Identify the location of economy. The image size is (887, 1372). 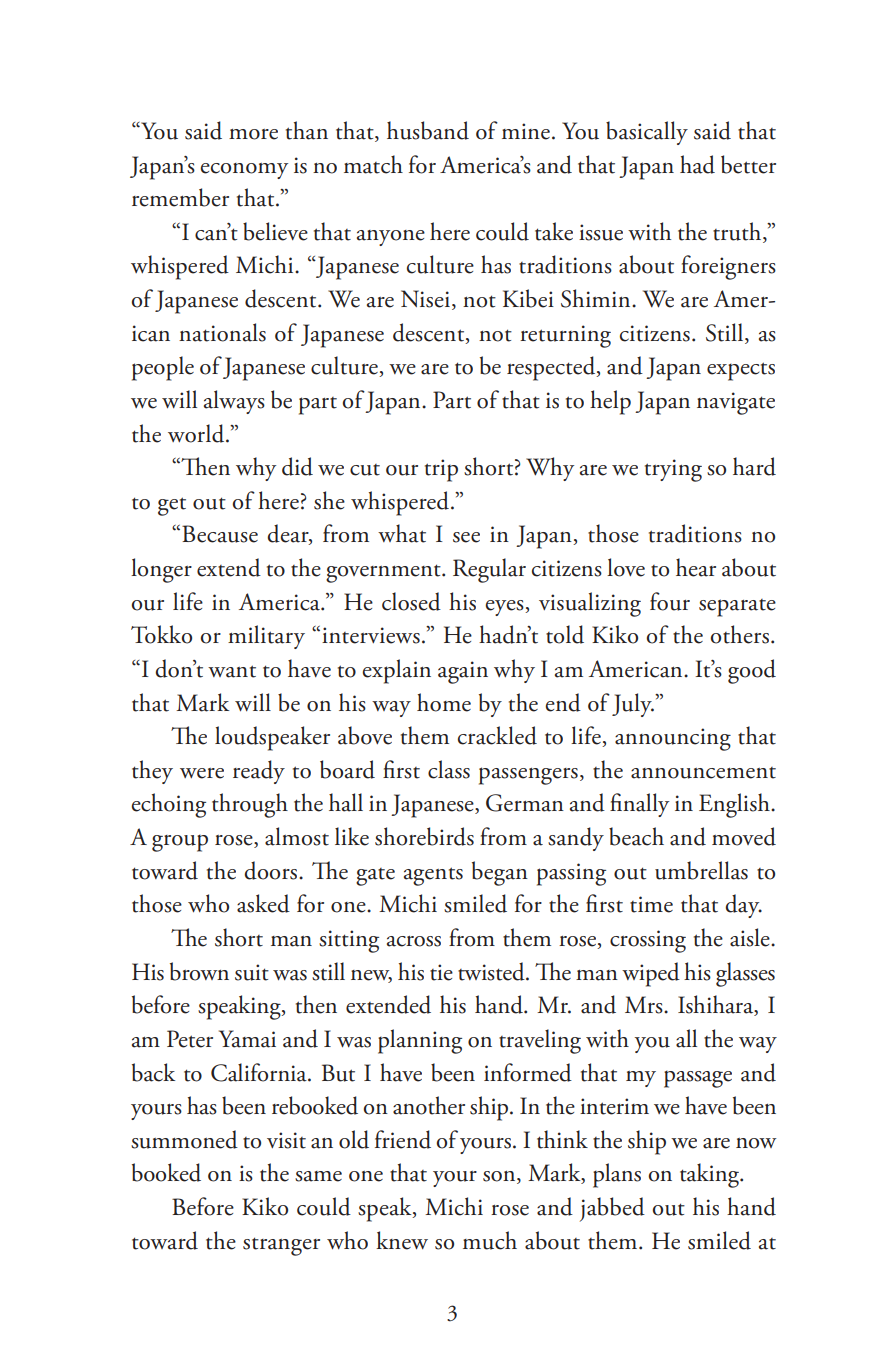
(244, 171).
